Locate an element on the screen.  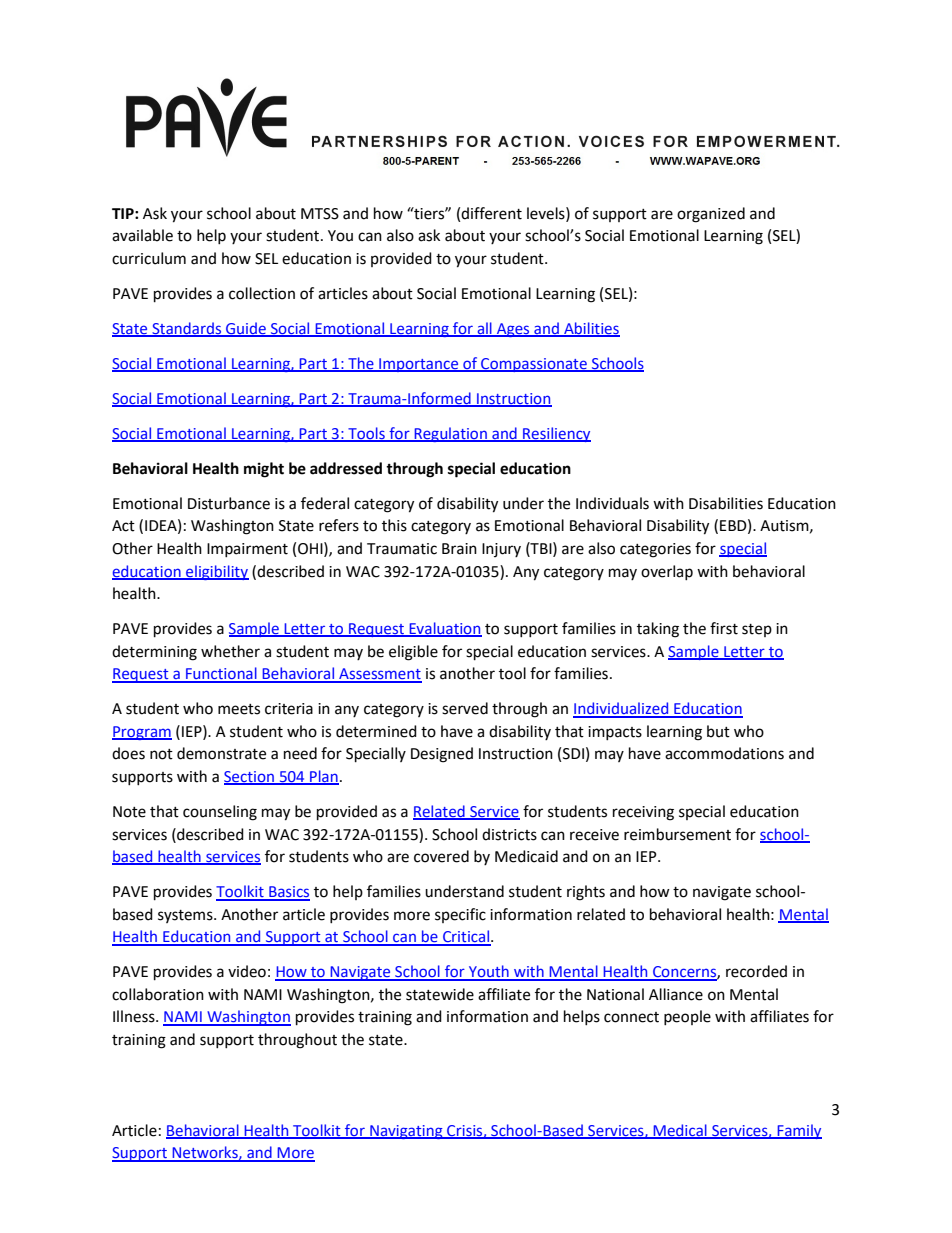
organized is located at coordinates (711, 215).
